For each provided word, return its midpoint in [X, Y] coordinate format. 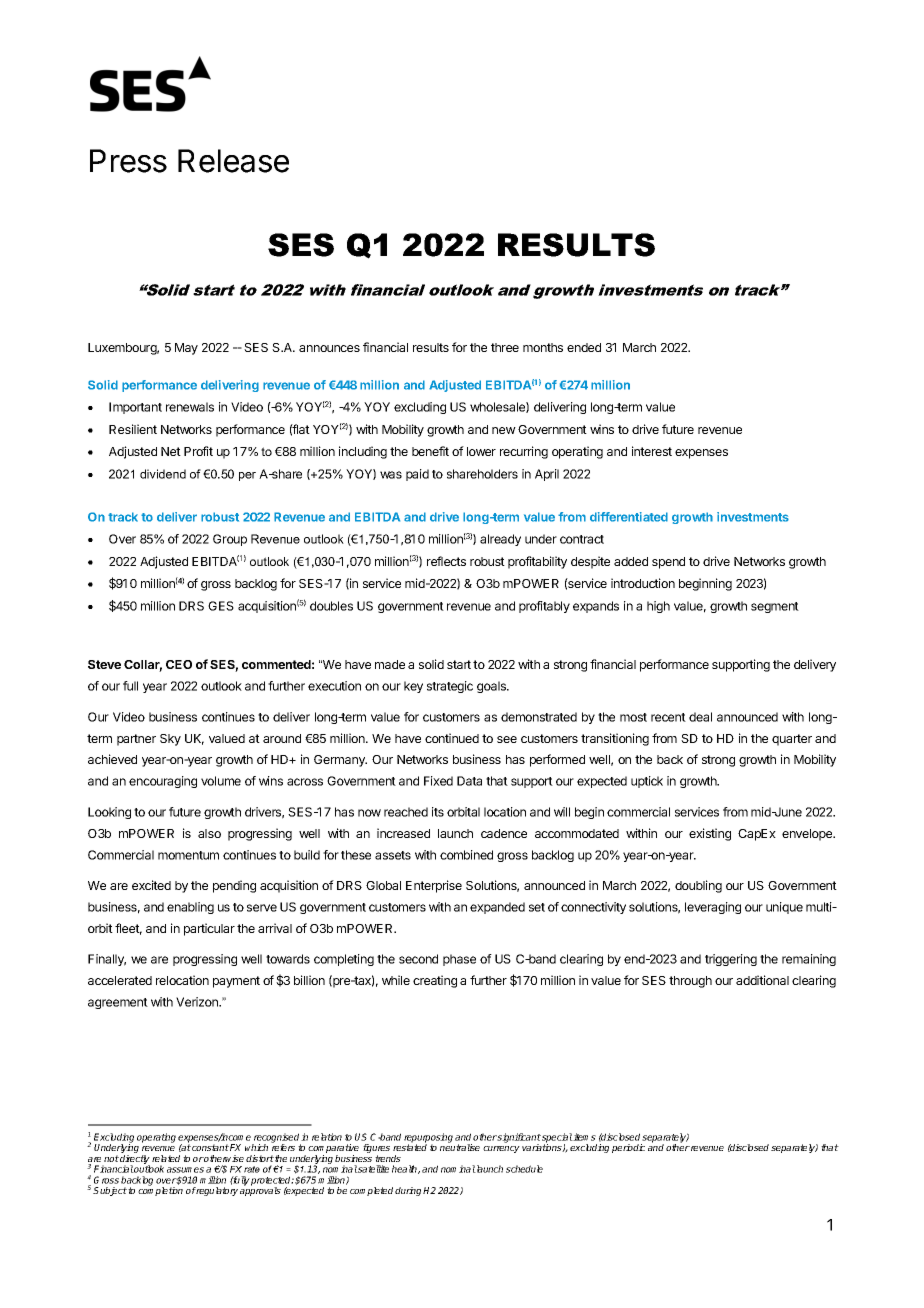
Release [233, 161]
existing [710, 834]
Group [230, 540]
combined [466, 855]
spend [668, 563]
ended [584, 347]
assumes [185, 1170]
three [505, 347]
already [500, 540]
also [209, 833]
